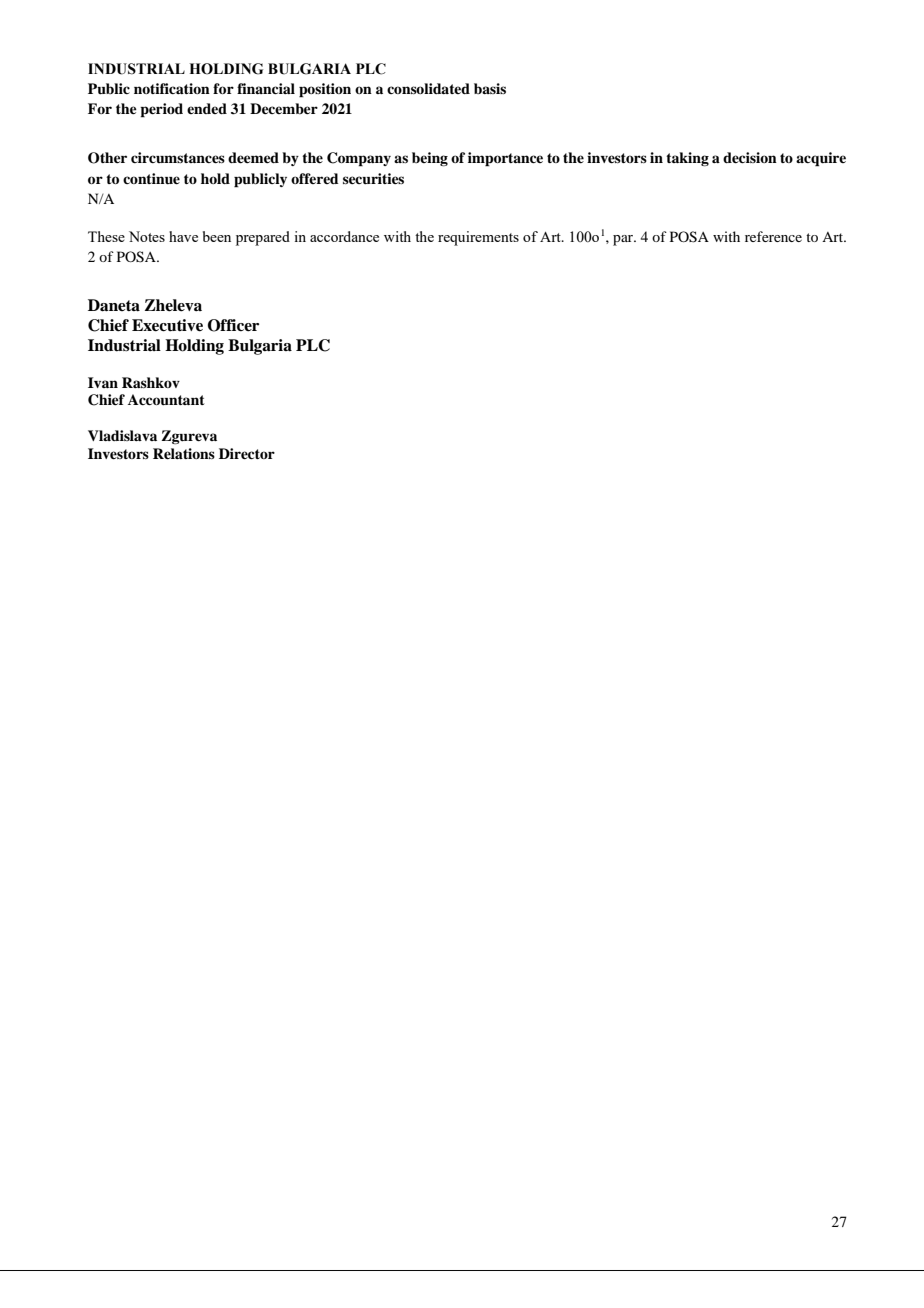 The image size is (924, 1308). I want to click on Relations, so click(184, 453).
